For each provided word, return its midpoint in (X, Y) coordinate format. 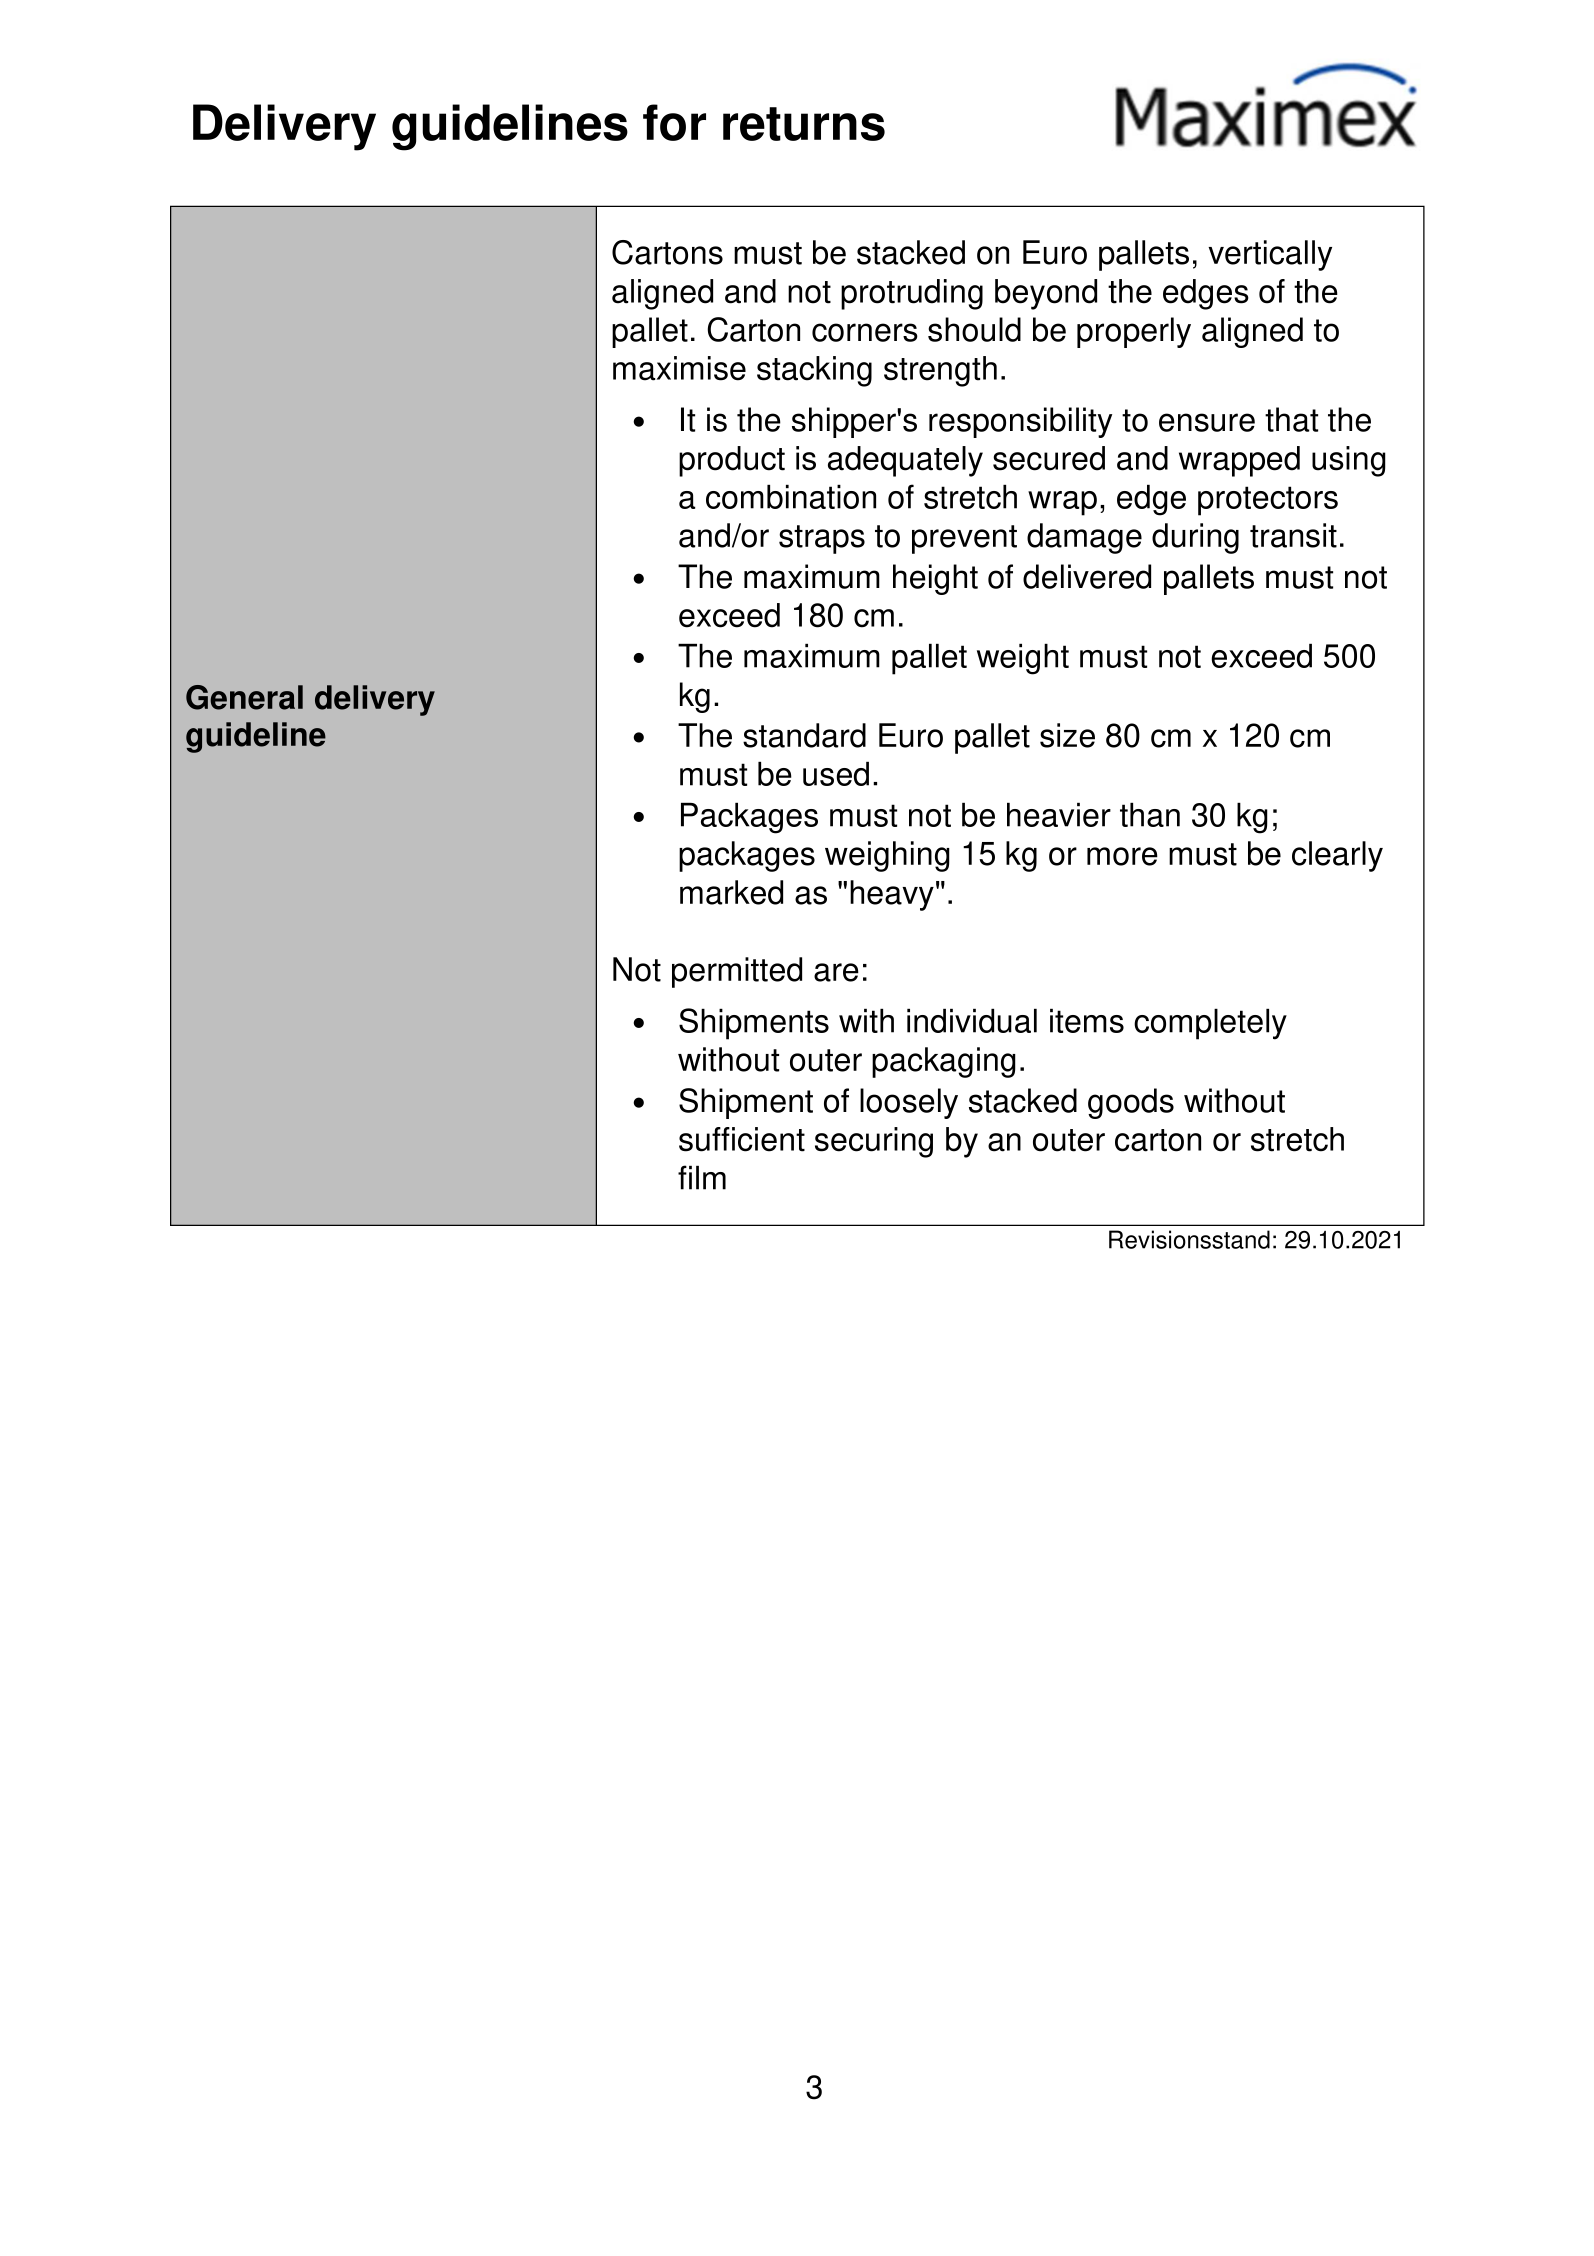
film (702, 1177)
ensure (1207, 422)
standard (804, 735)
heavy (892, 895)
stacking (814, 371)
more (1122, 856)
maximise (679, 368)
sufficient (742, 1139)
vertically (1270, 255)
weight (1023, 659)
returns (804, 124)
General (244, 697)
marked (731, 892)
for (674, 122)
